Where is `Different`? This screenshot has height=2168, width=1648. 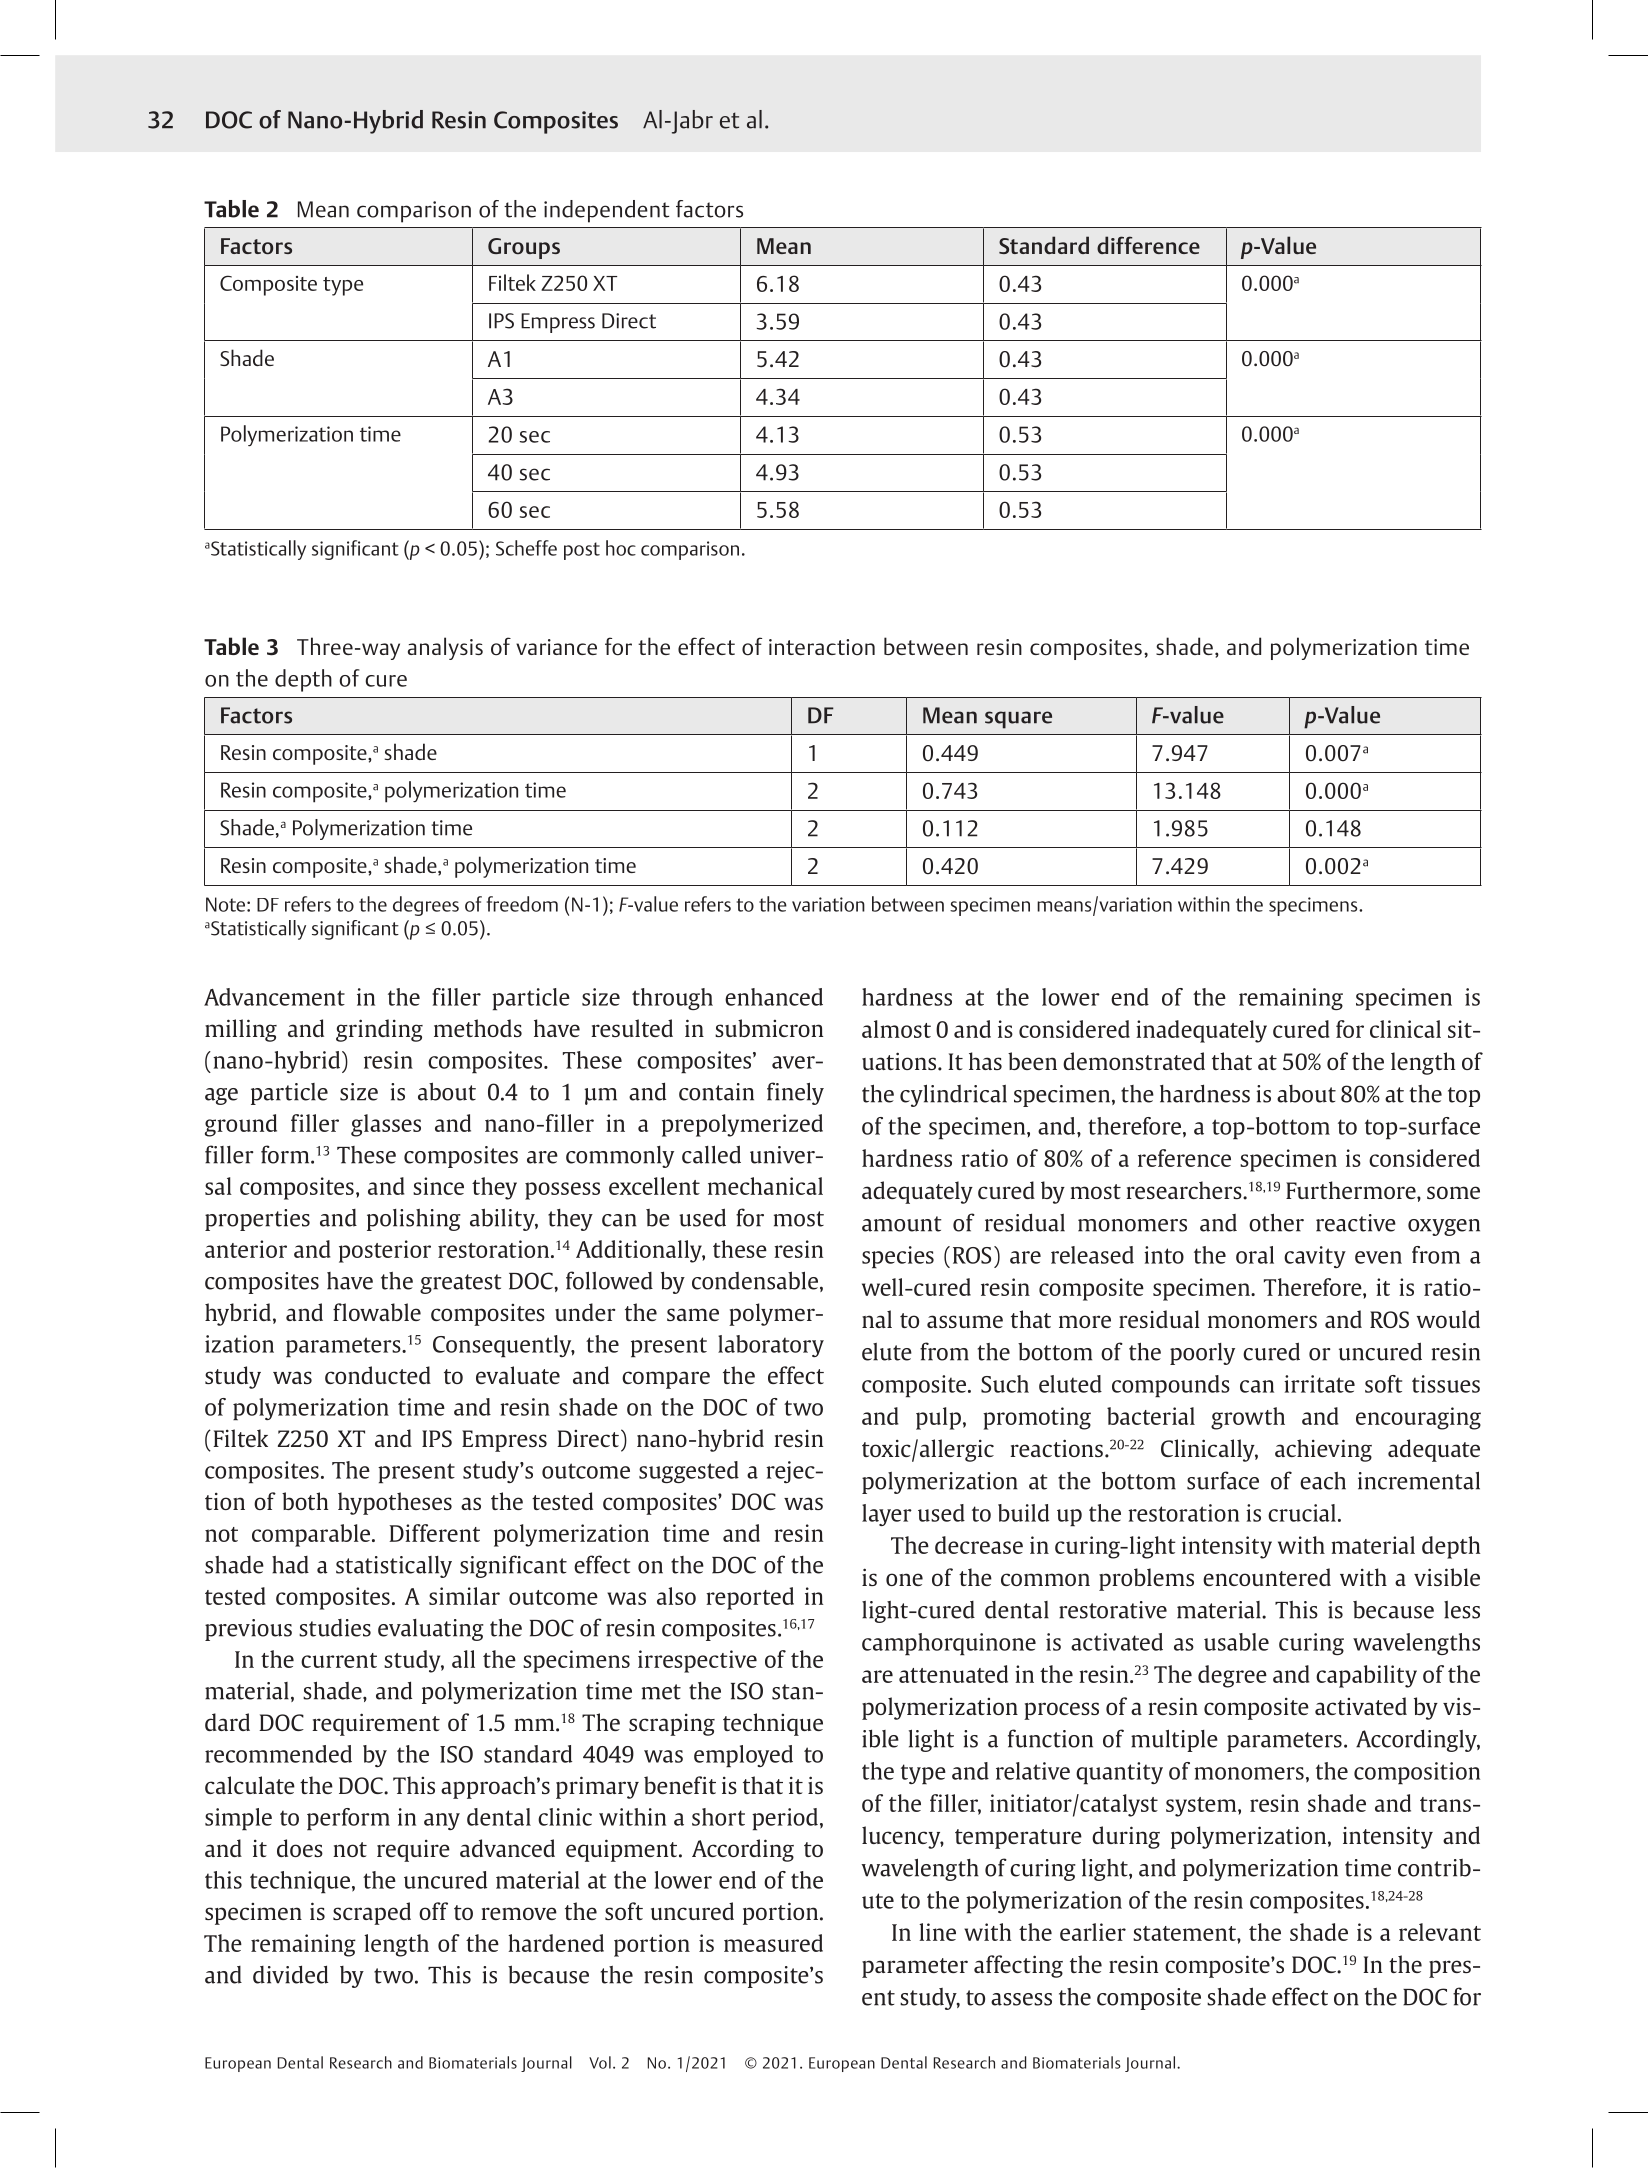
Different is located at coordinates (434, 1533).
